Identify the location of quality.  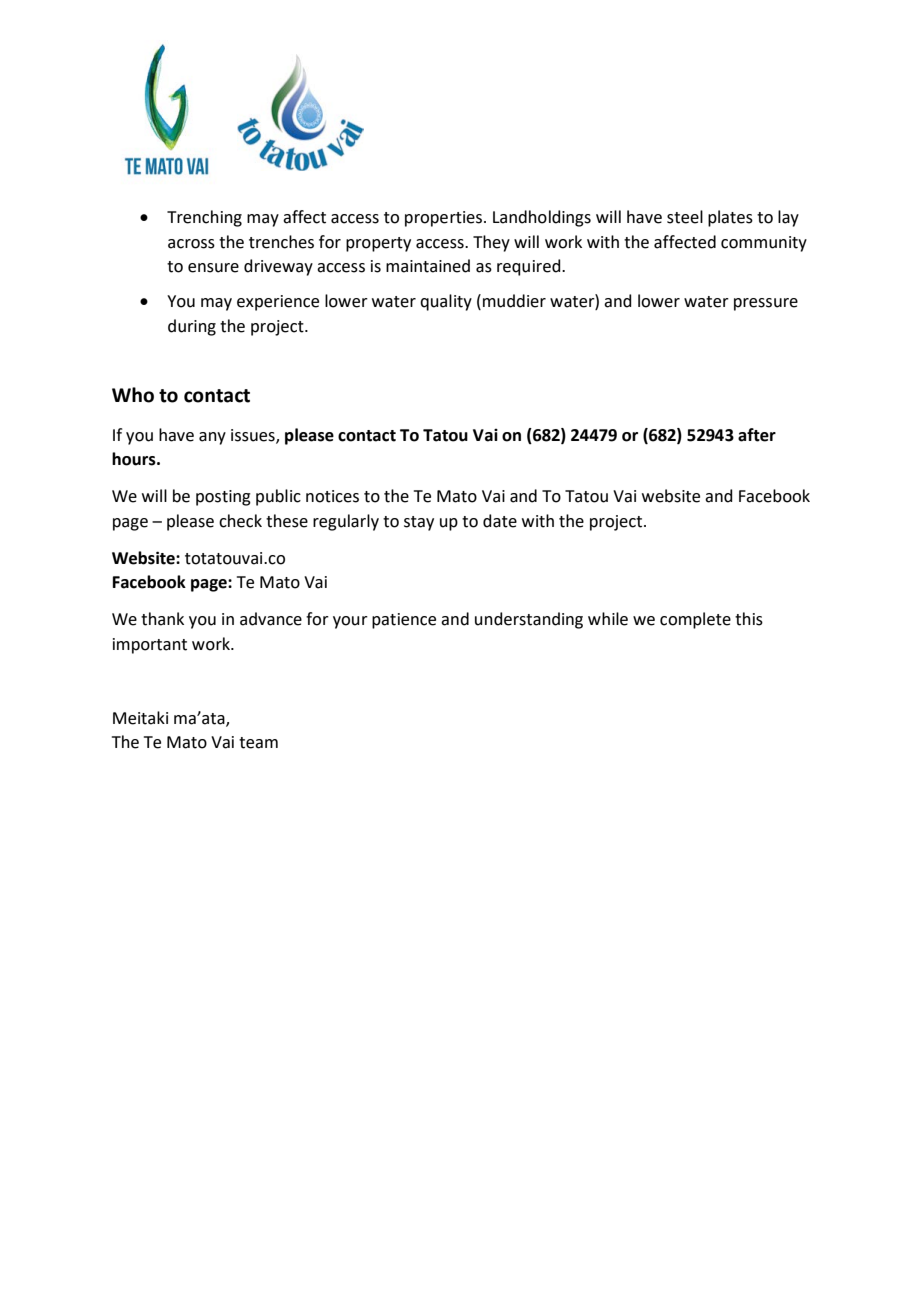
(446, 302).
